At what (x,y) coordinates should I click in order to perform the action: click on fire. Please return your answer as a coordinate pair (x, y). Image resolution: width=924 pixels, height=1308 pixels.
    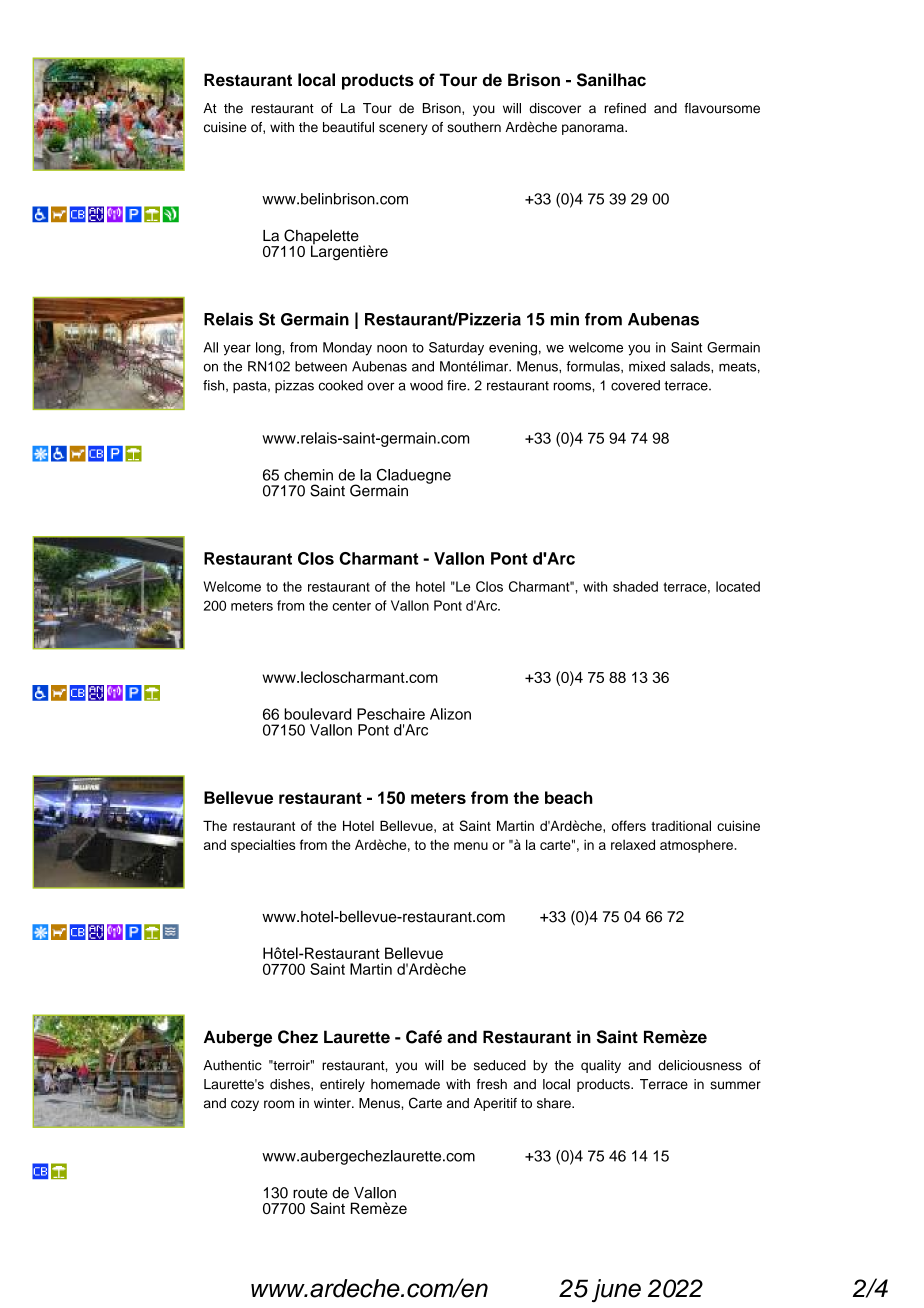
    Looking at the image, I should click on (457, 385).
